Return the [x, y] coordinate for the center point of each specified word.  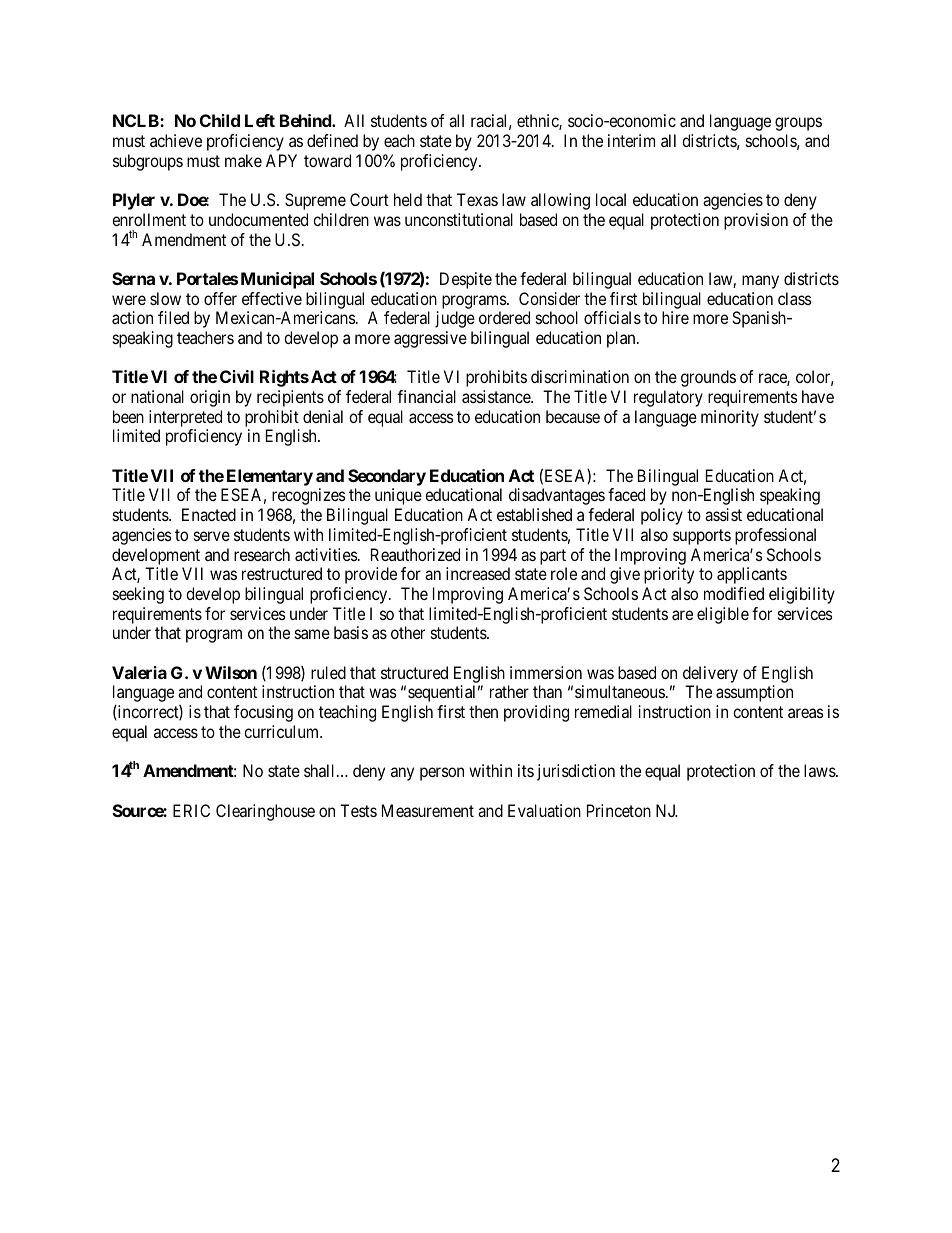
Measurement [428, 810]
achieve [176, 140]
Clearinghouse [265, 812]
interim [631, 140]
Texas [477, 199]
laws [820, 770]
